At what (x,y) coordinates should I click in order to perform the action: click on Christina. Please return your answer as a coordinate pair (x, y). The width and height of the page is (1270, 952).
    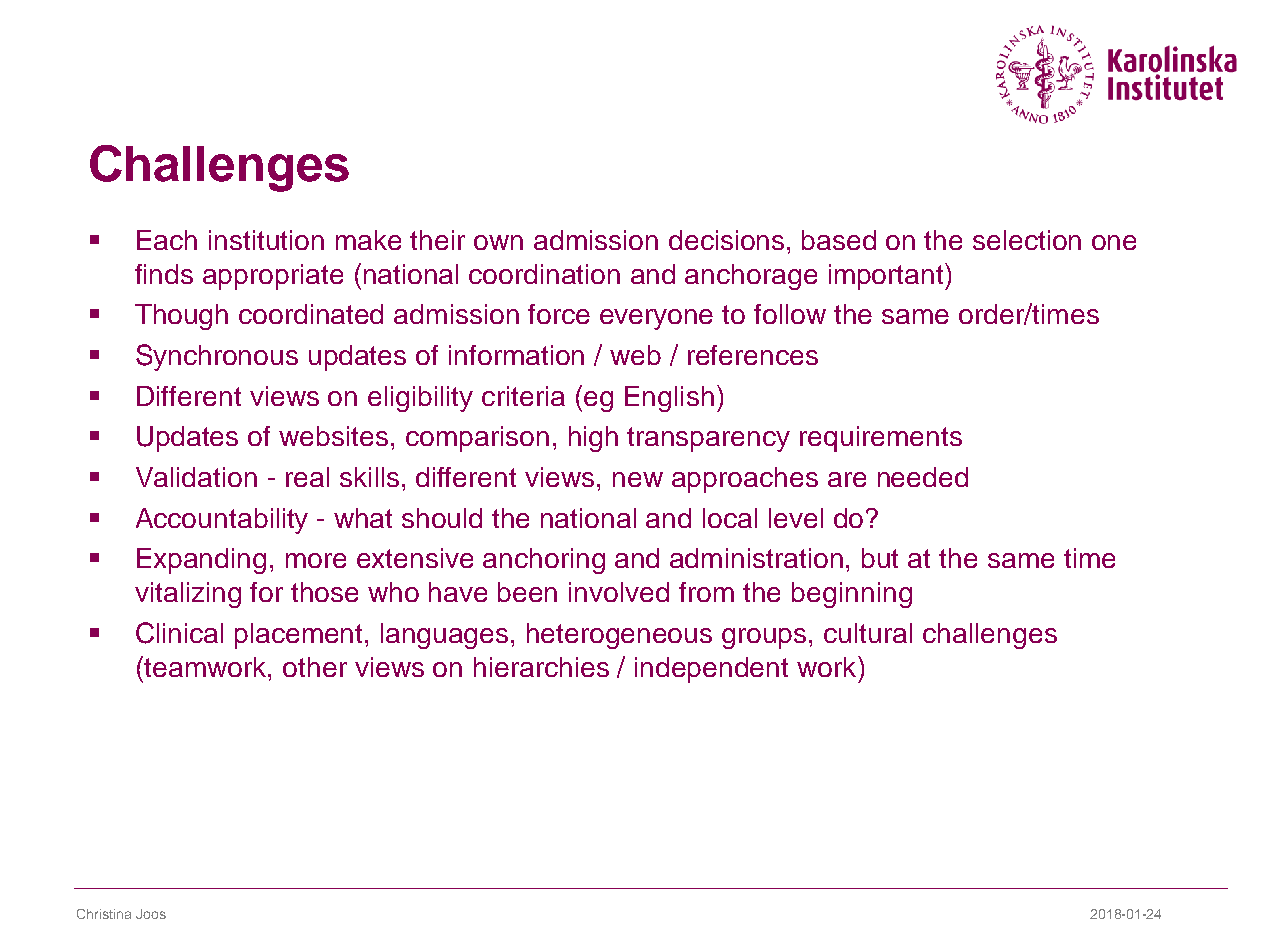
    Looking at the image, I should click on (104, 914).
